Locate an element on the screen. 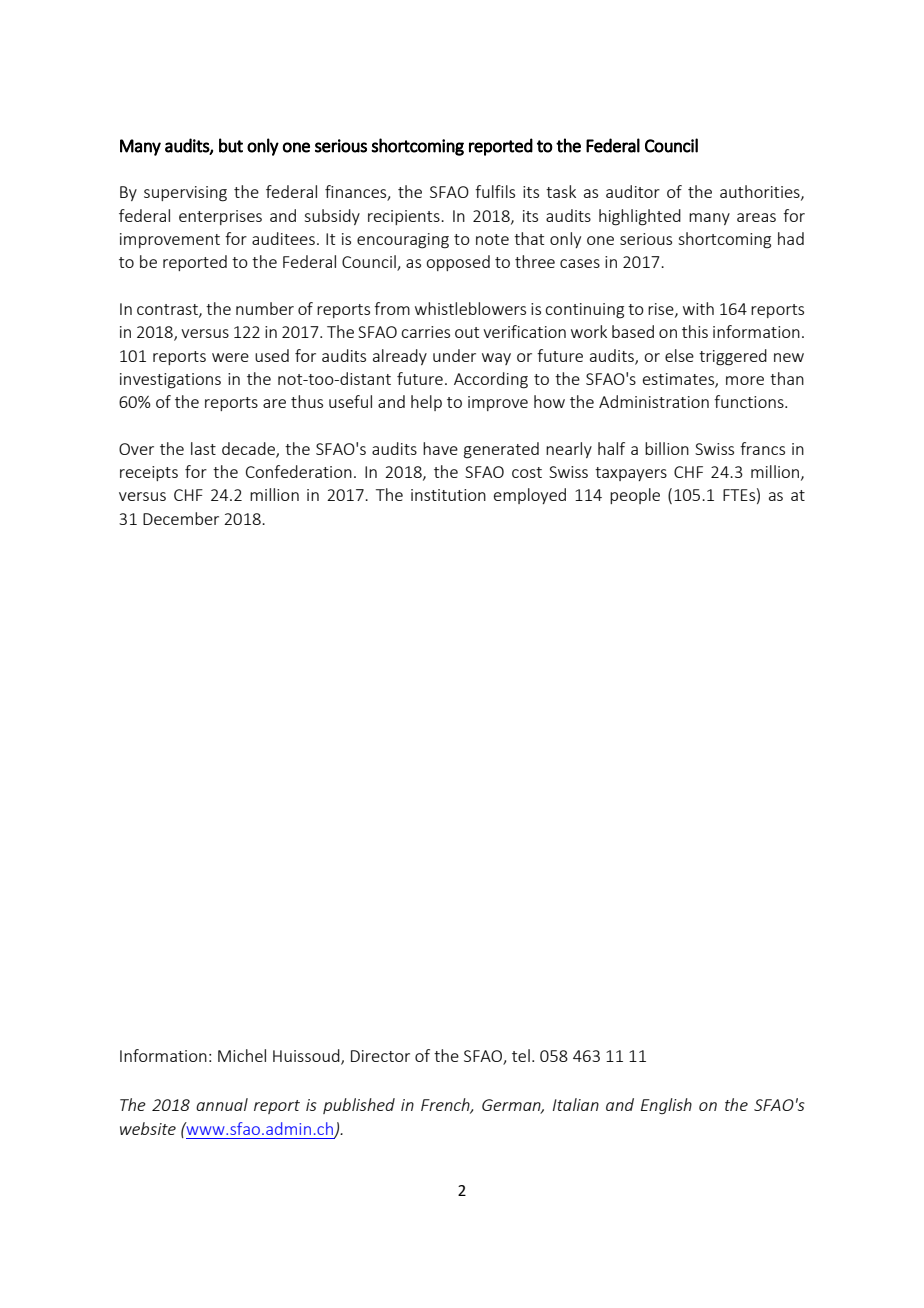  fulfils is located at coordinates (495, 191).
